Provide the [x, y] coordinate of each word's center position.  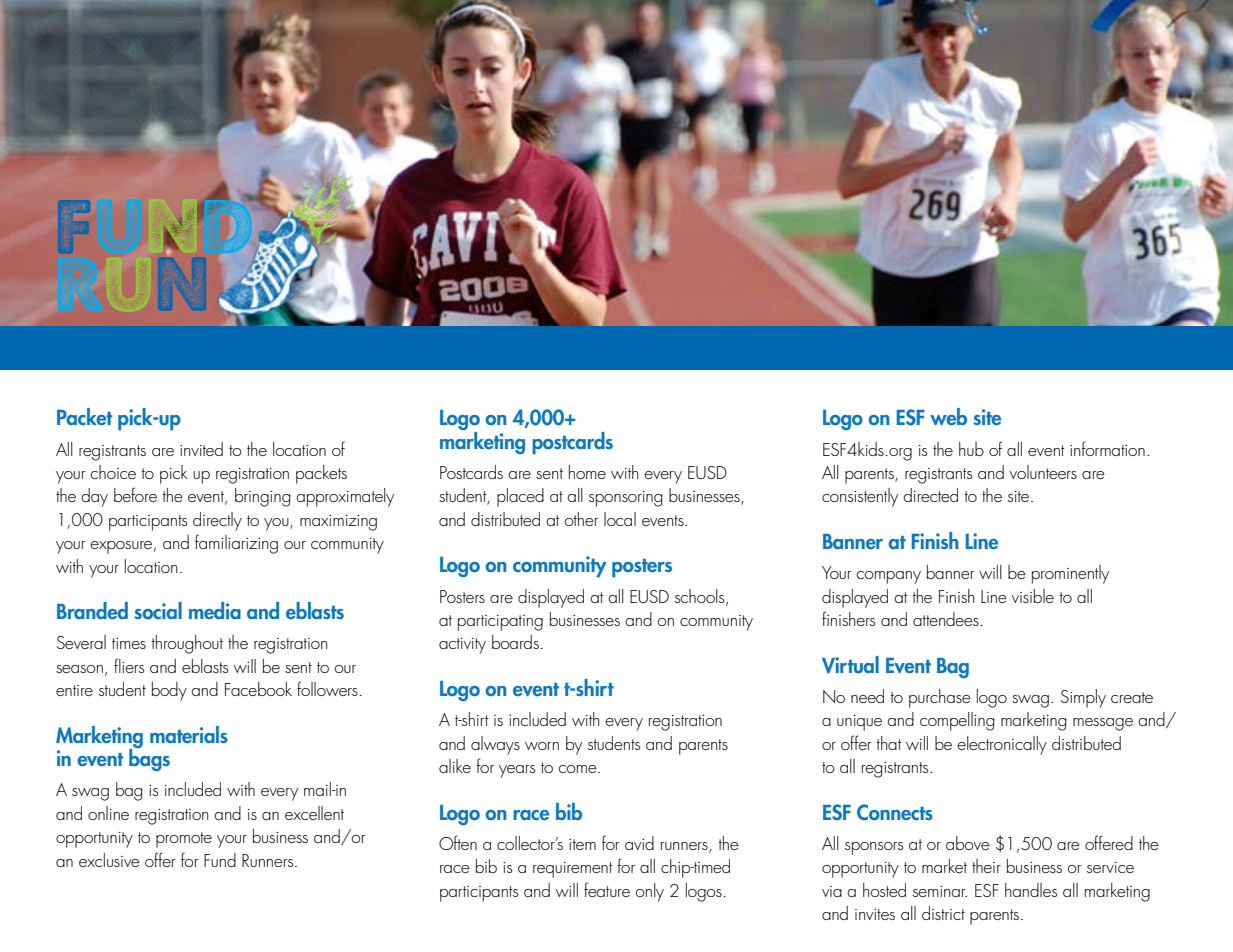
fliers [129, 665]
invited [201, 449]
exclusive [109, 860]
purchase [940, 698]
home [587, 472]
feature [607, 889]
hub [971, 449]
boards [515, 642]
